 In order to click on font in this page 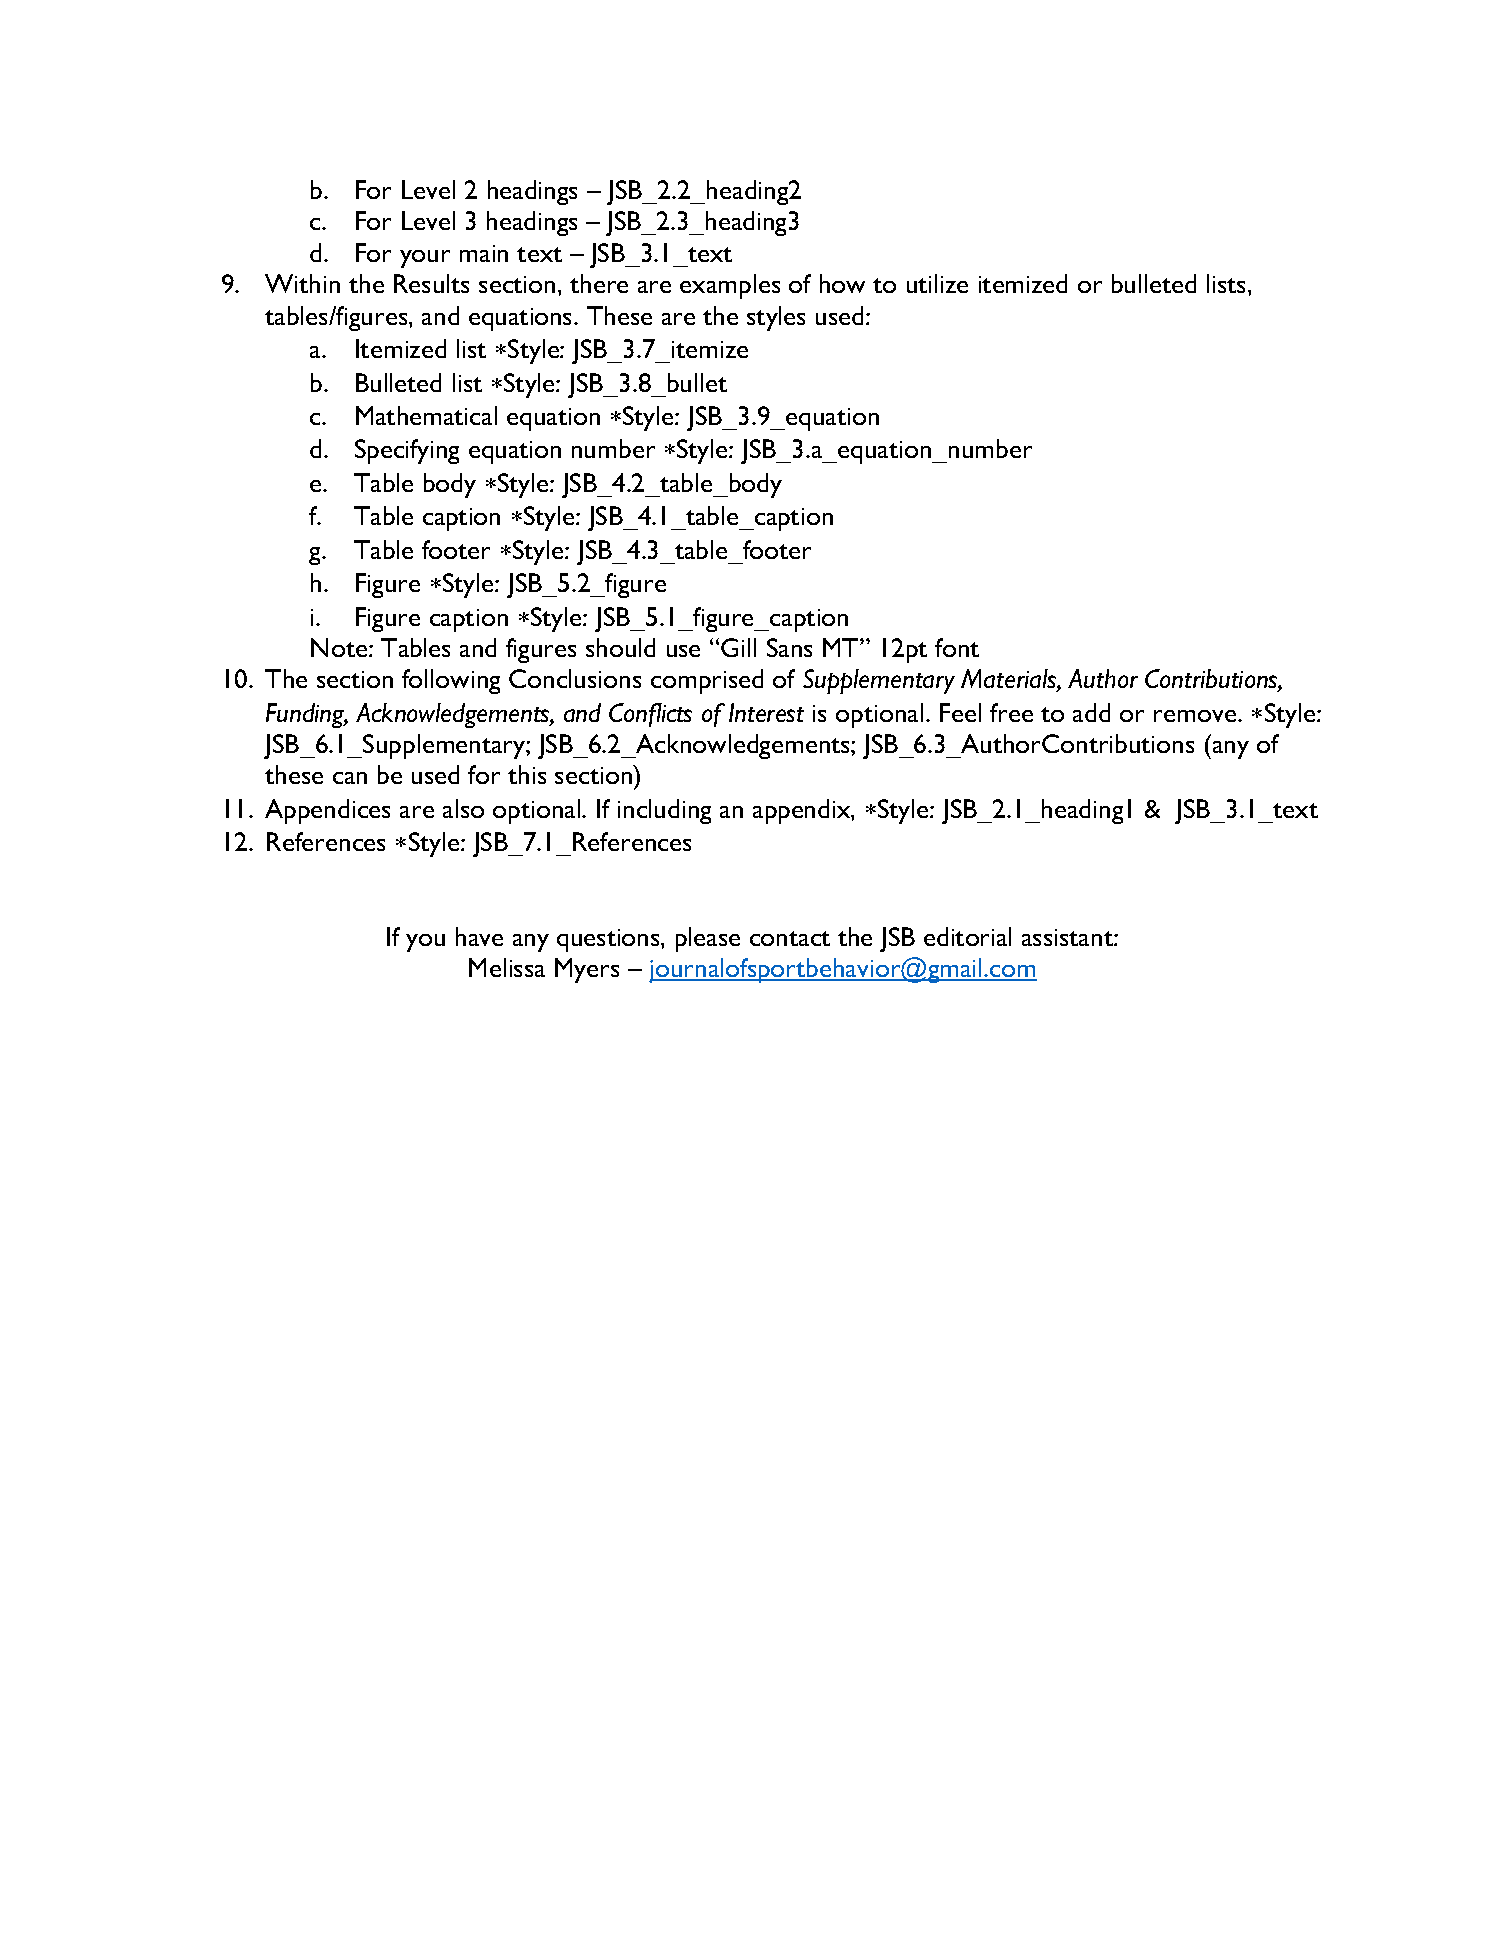, I will do `click(957, 647)`.
